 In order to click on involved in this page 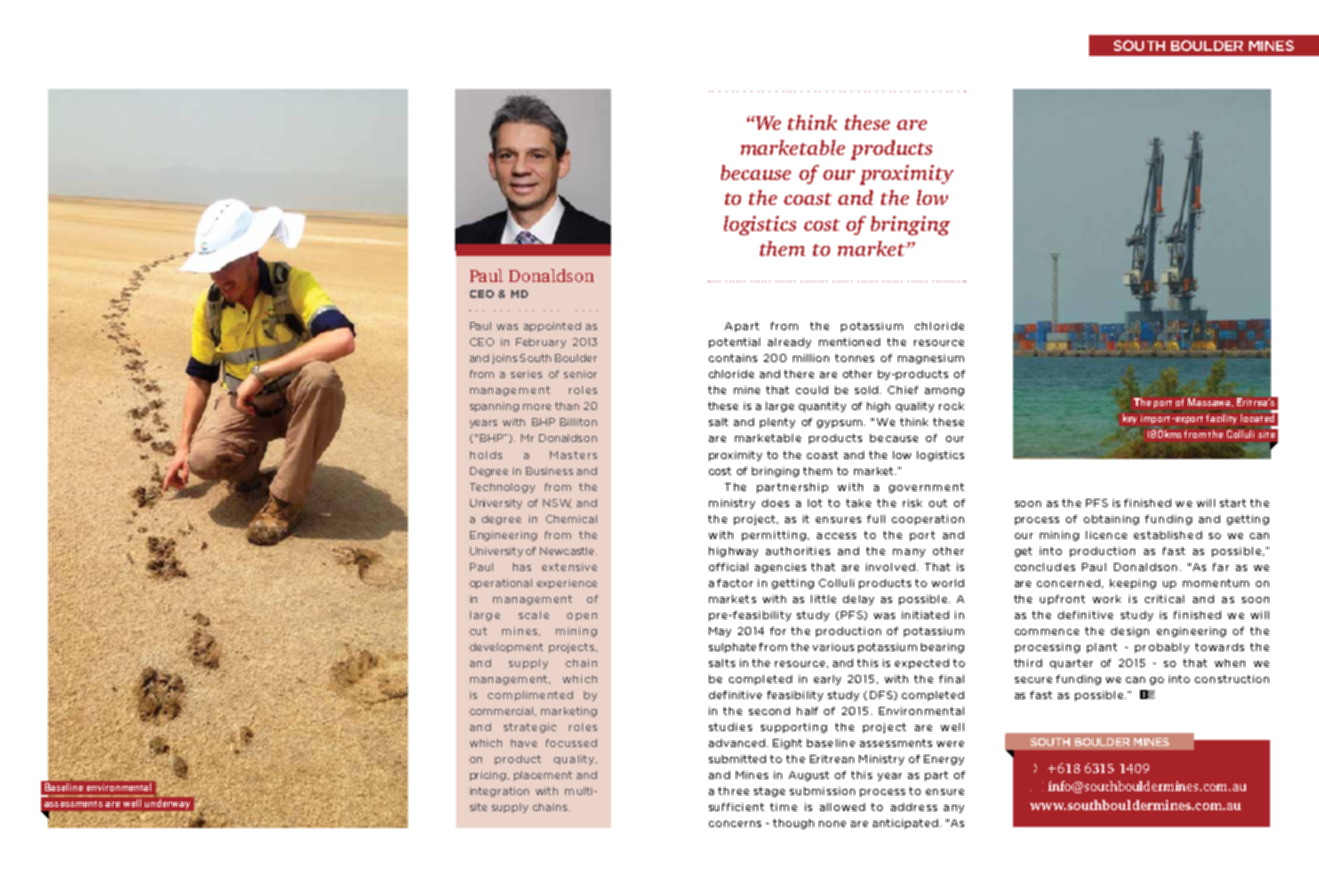, I will do `click(890, 567)`.
